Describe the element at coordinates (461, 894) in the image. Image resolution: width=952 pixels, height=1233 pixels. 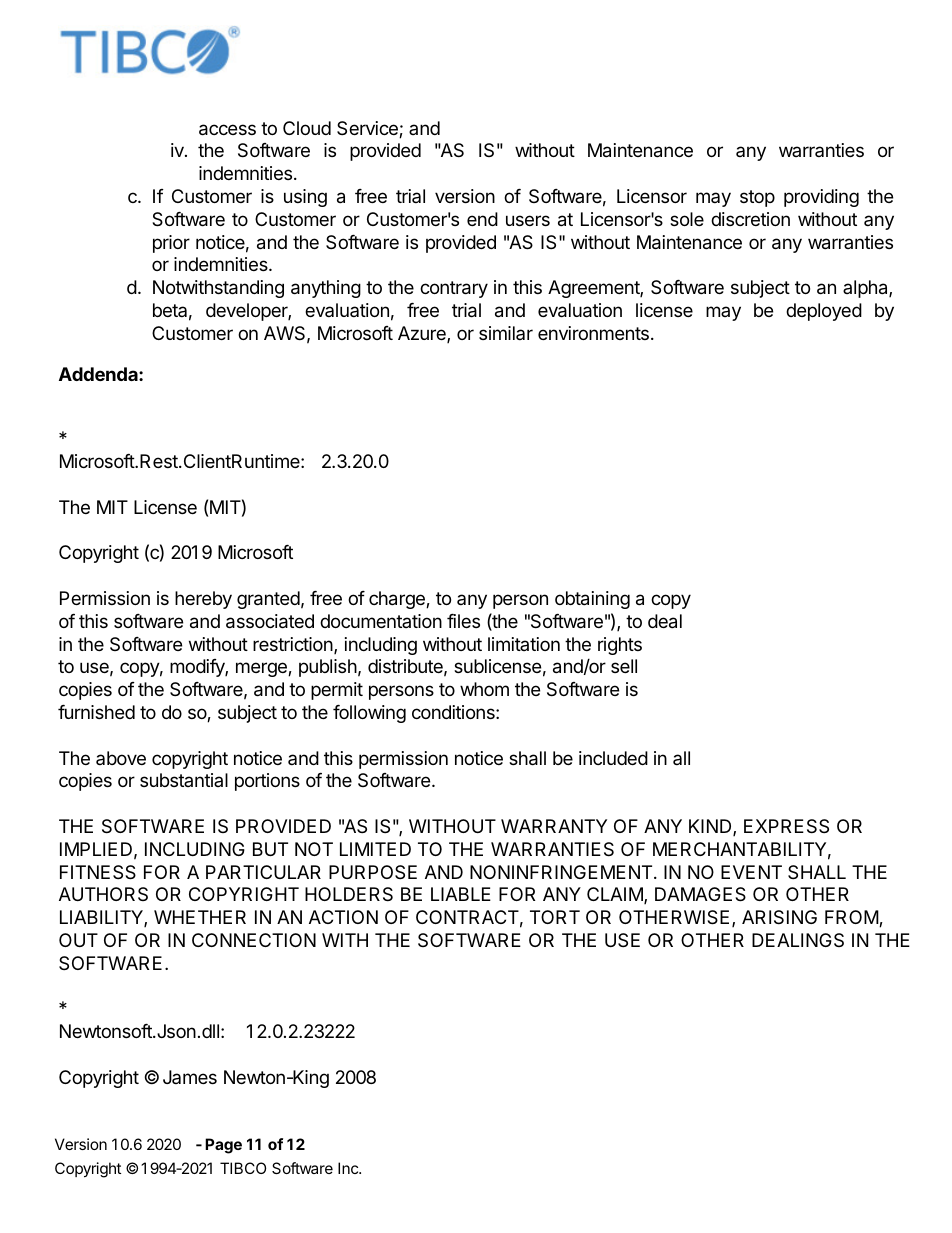
I see `LIABLE` at that location.
